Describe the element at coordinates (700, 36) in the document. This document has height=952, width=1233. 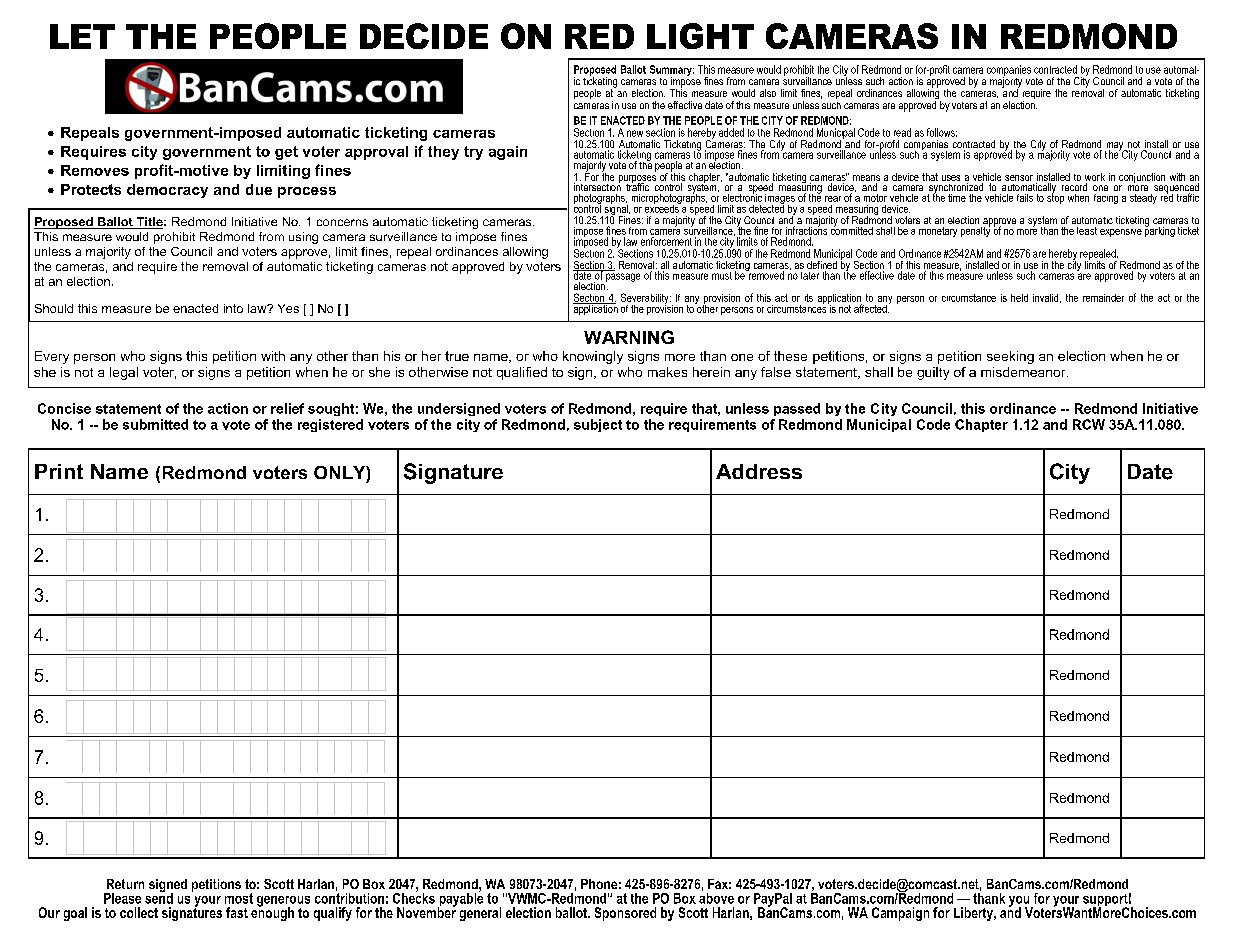
I see `LIGHT` at that location.
